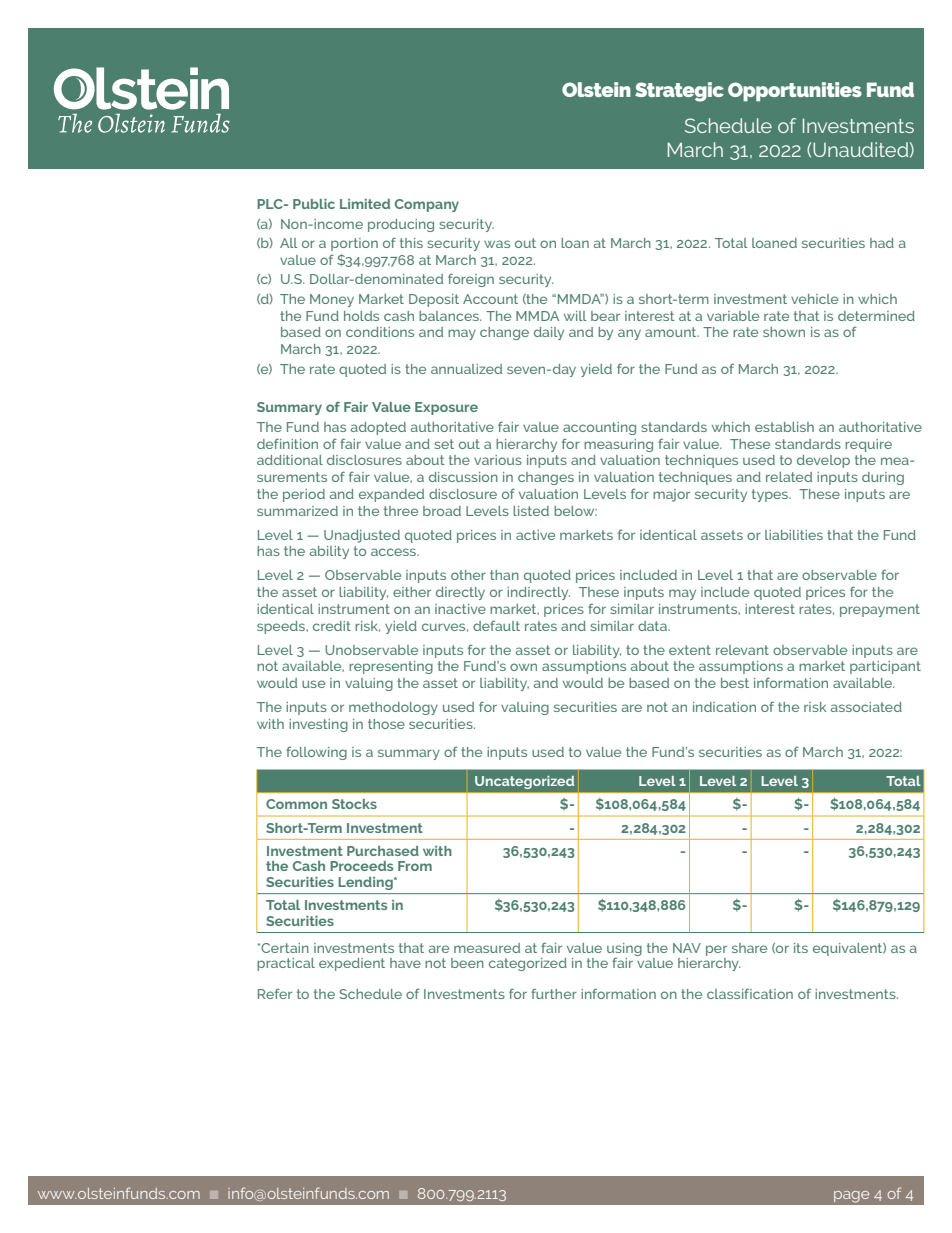  What do you see at coordinates (352, 964) in the screenshot?
I see `expedient` at bounding box center [352, 964].
